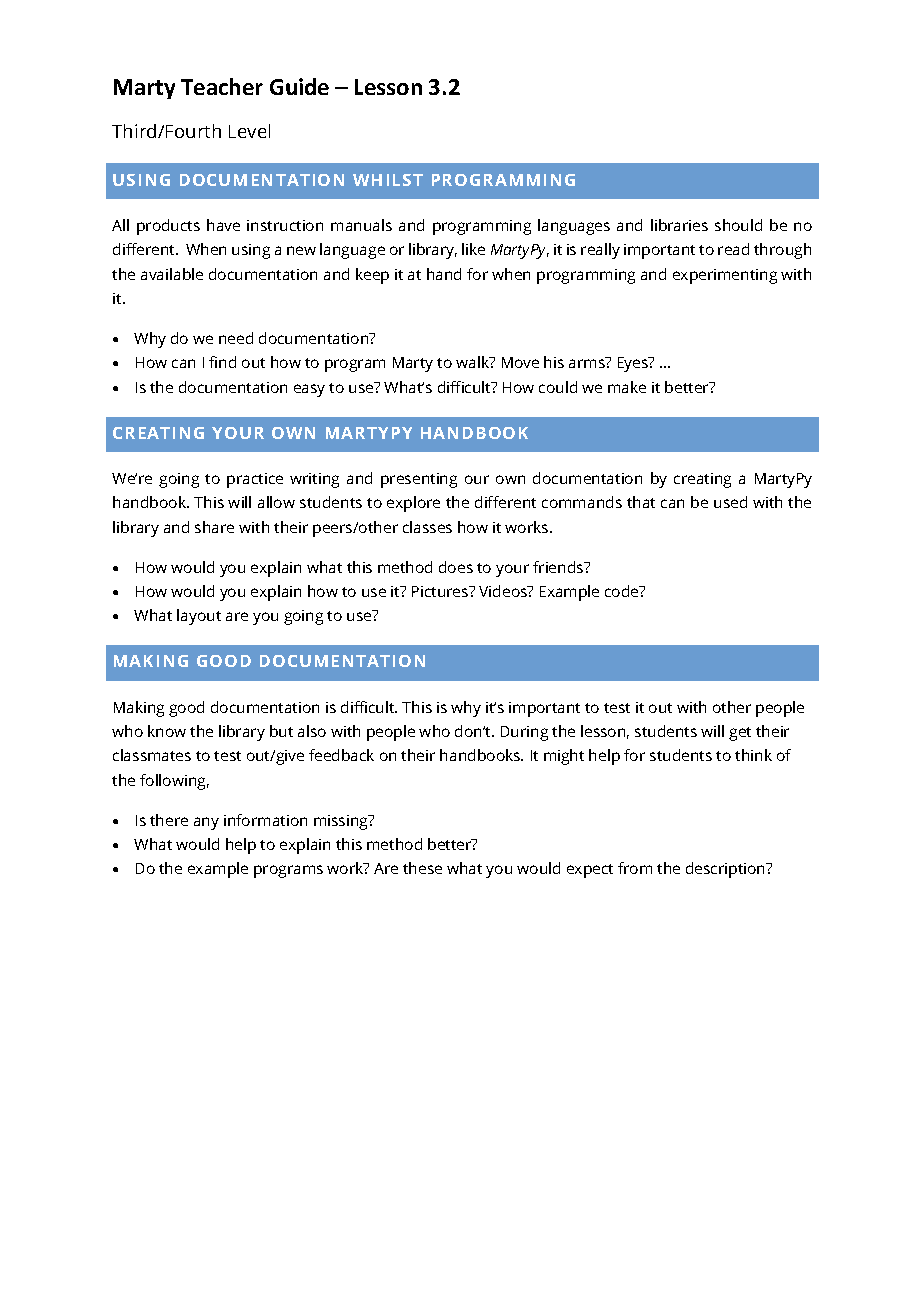 The width and height of the screenshot is (924, 1308). What do you see at coordinates (727, 870) in the screenshot?
I see `description` at bounding box center [727, 870].
